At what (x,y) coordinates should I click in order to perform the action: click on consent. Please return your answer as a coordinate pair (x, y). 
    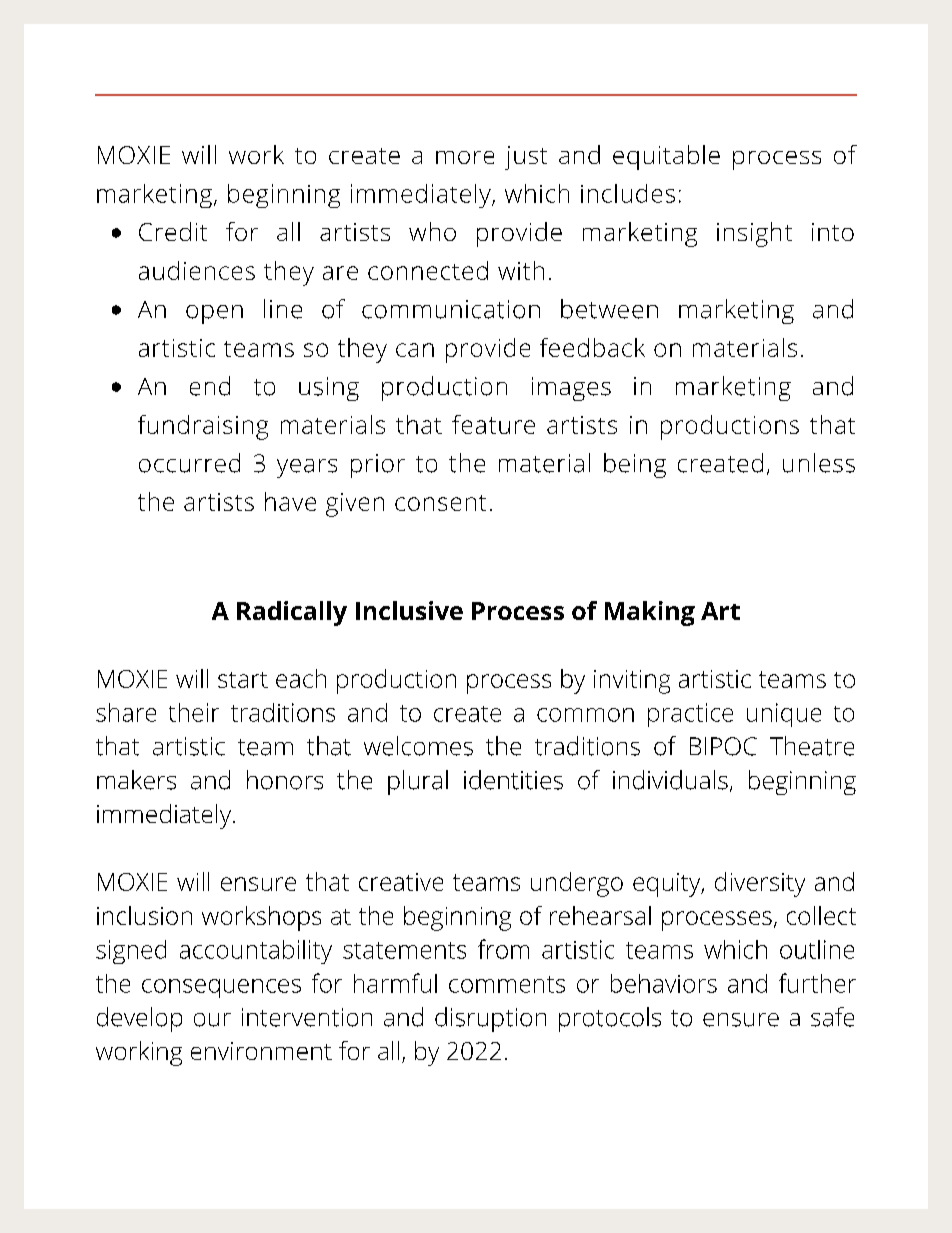
    Looking at the image, I should click on (440, 503).
